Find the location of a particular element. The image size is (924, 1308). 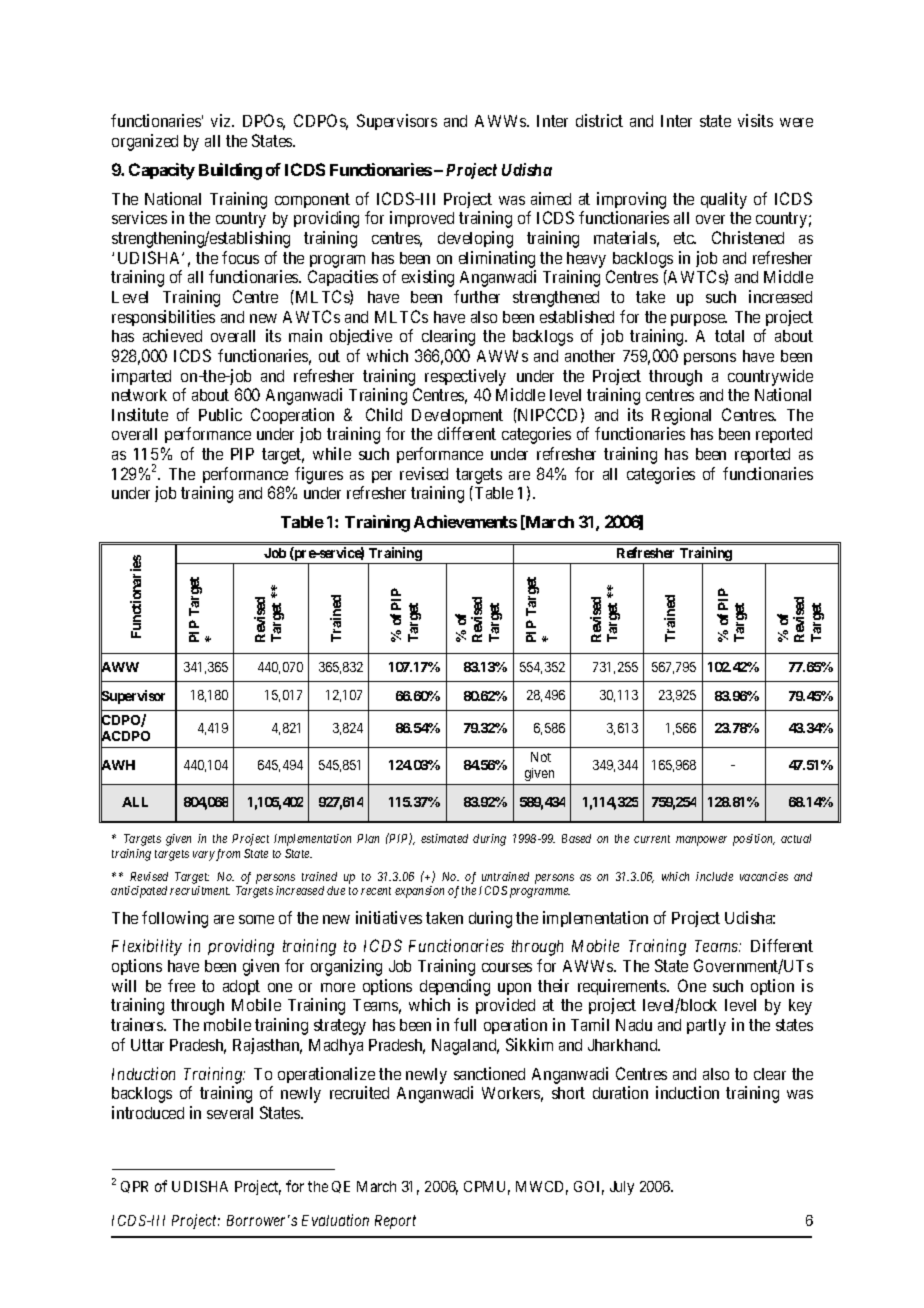

several is located at coordinates (230, 1113).
